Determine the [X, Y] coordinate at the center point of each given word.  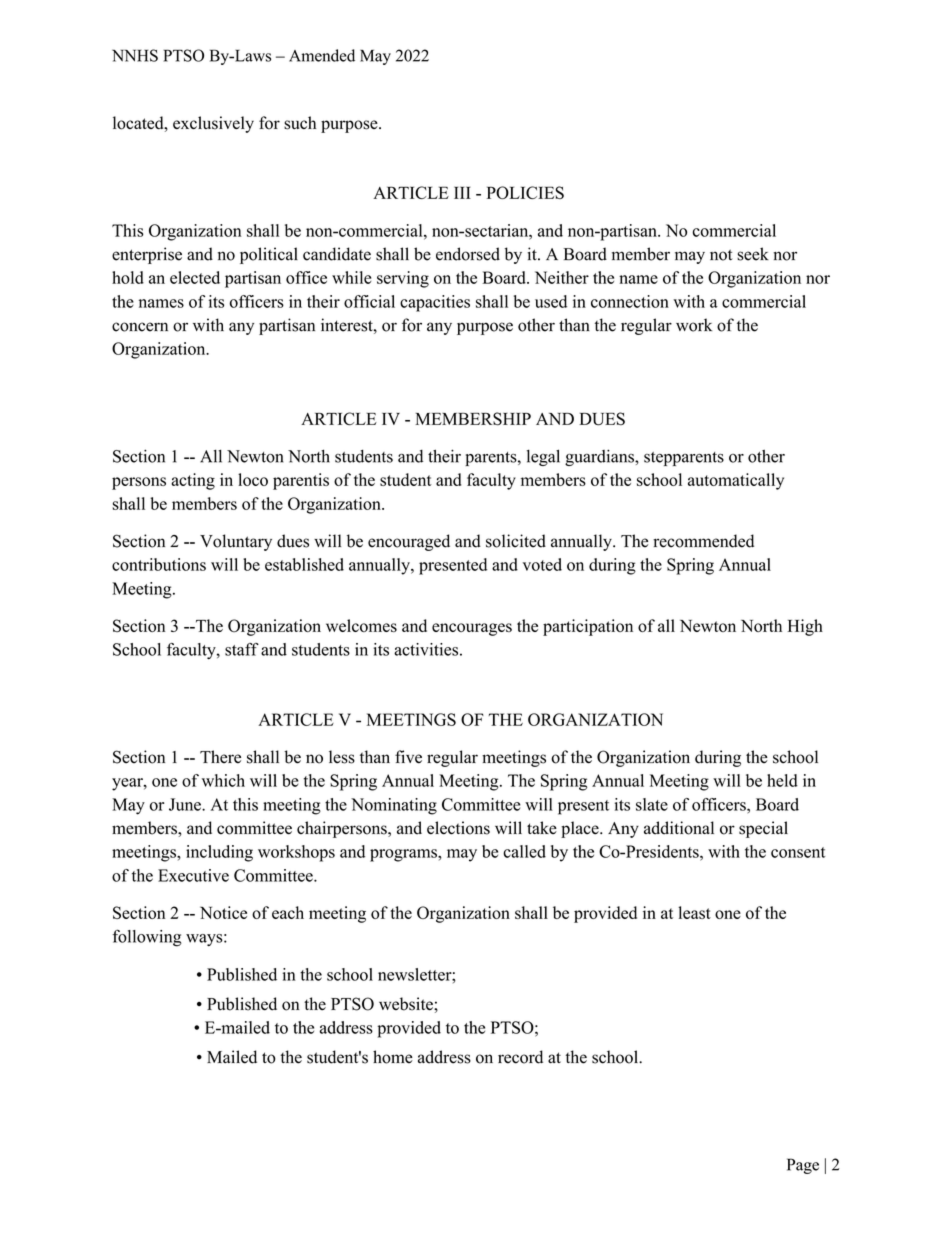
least [694, 912]
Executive [193, 875]
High [805, 627]
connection [630, 301]
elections [458, 828]
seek [753, 254]
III [462, 192]
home [393, 1057]
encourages [472, 629]
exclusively [213, 124]
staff [242, 649]
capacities [435, 303]
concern [140, 327]
